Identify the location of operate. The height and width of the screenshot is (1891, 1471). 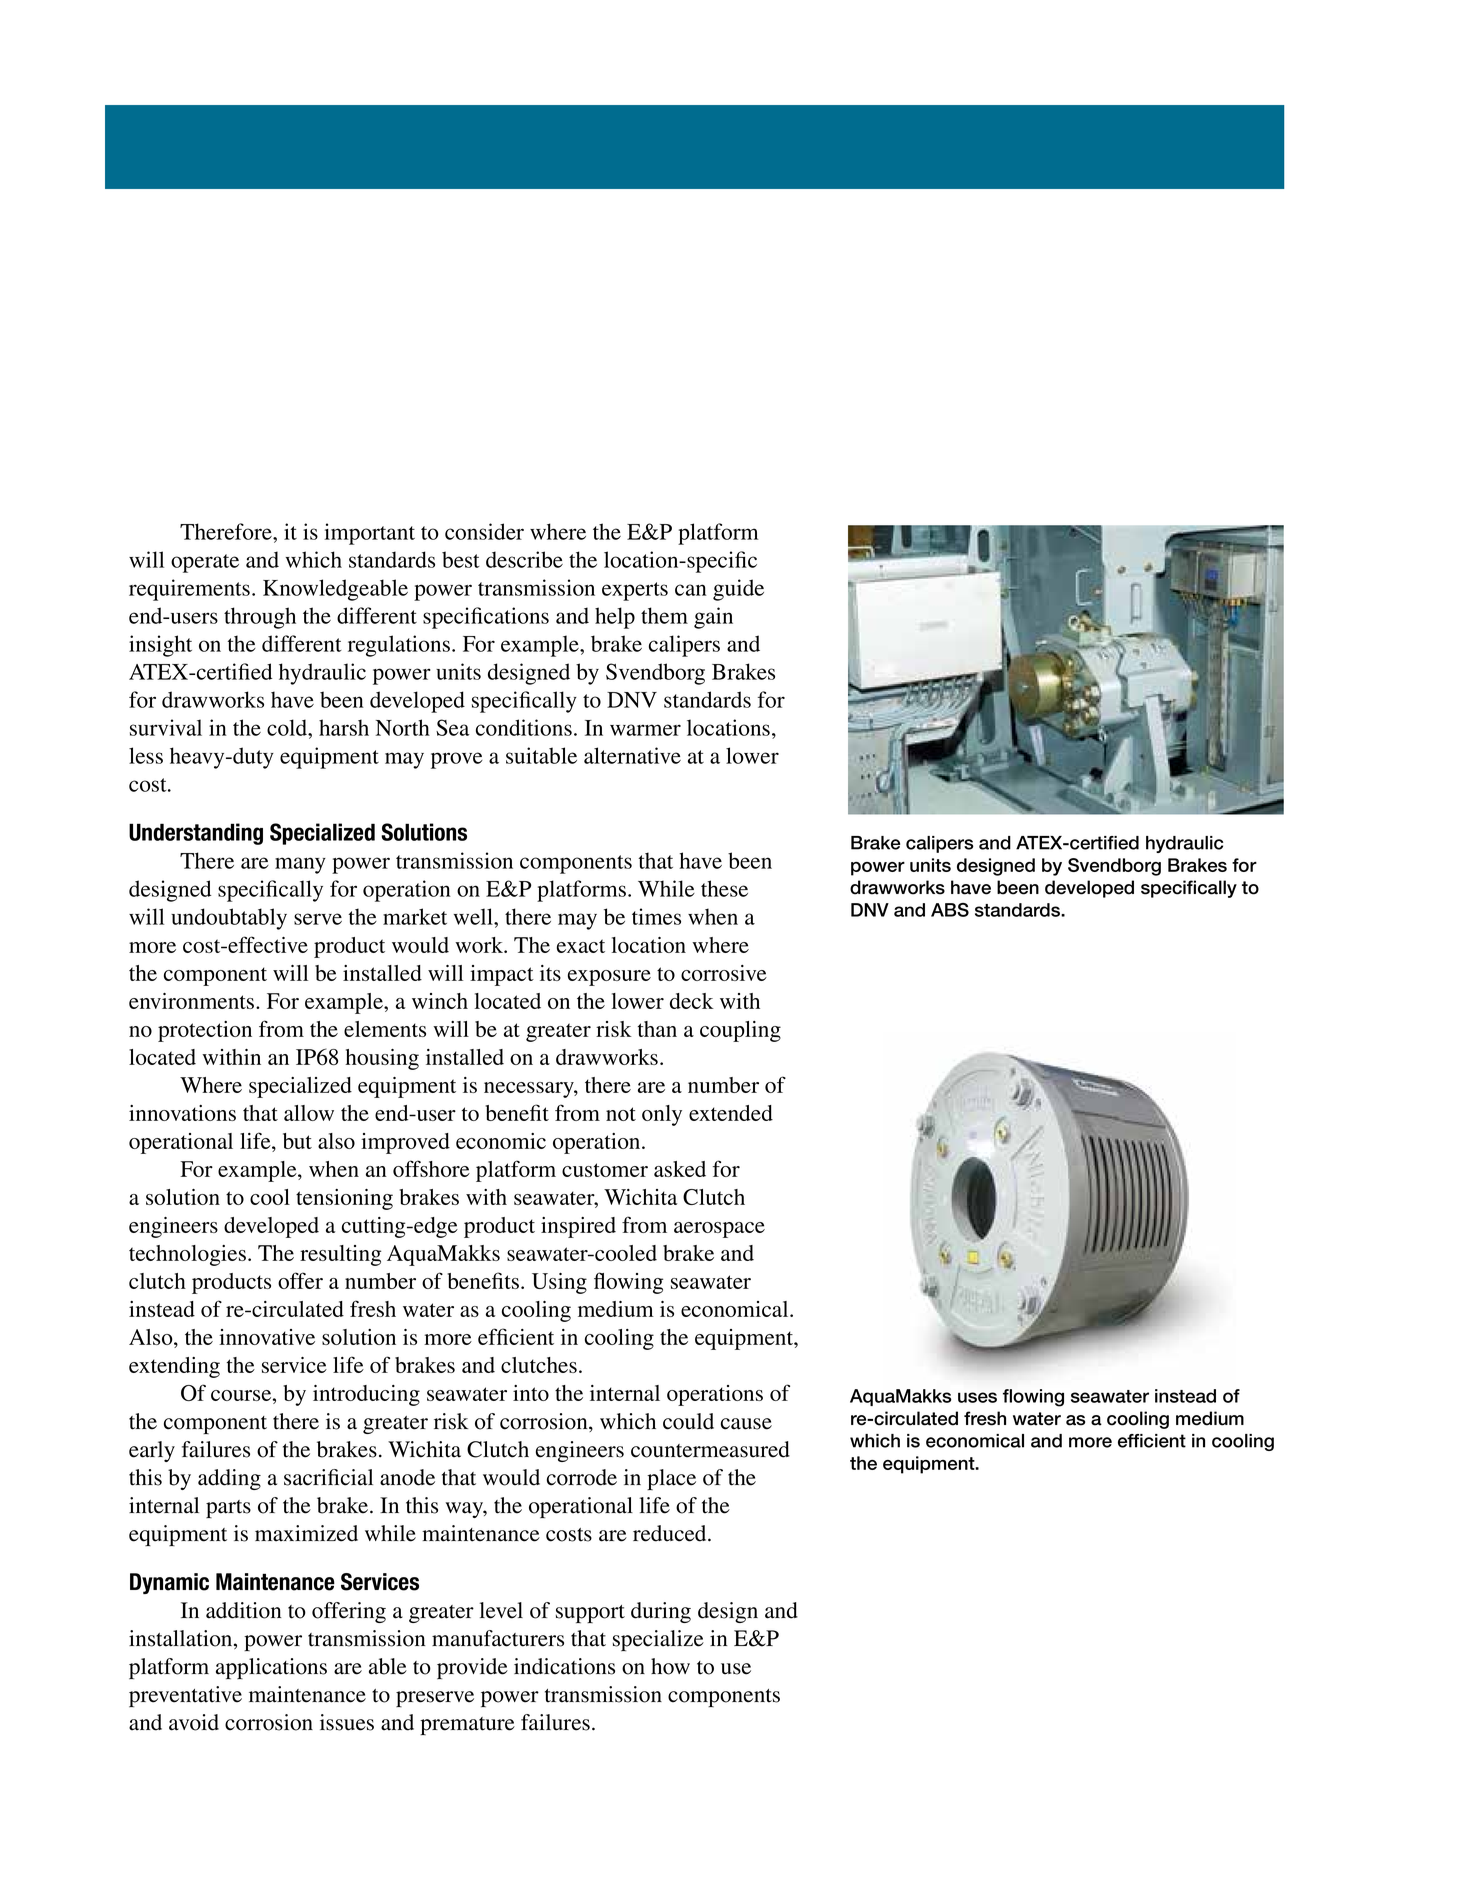
(205, 563).
